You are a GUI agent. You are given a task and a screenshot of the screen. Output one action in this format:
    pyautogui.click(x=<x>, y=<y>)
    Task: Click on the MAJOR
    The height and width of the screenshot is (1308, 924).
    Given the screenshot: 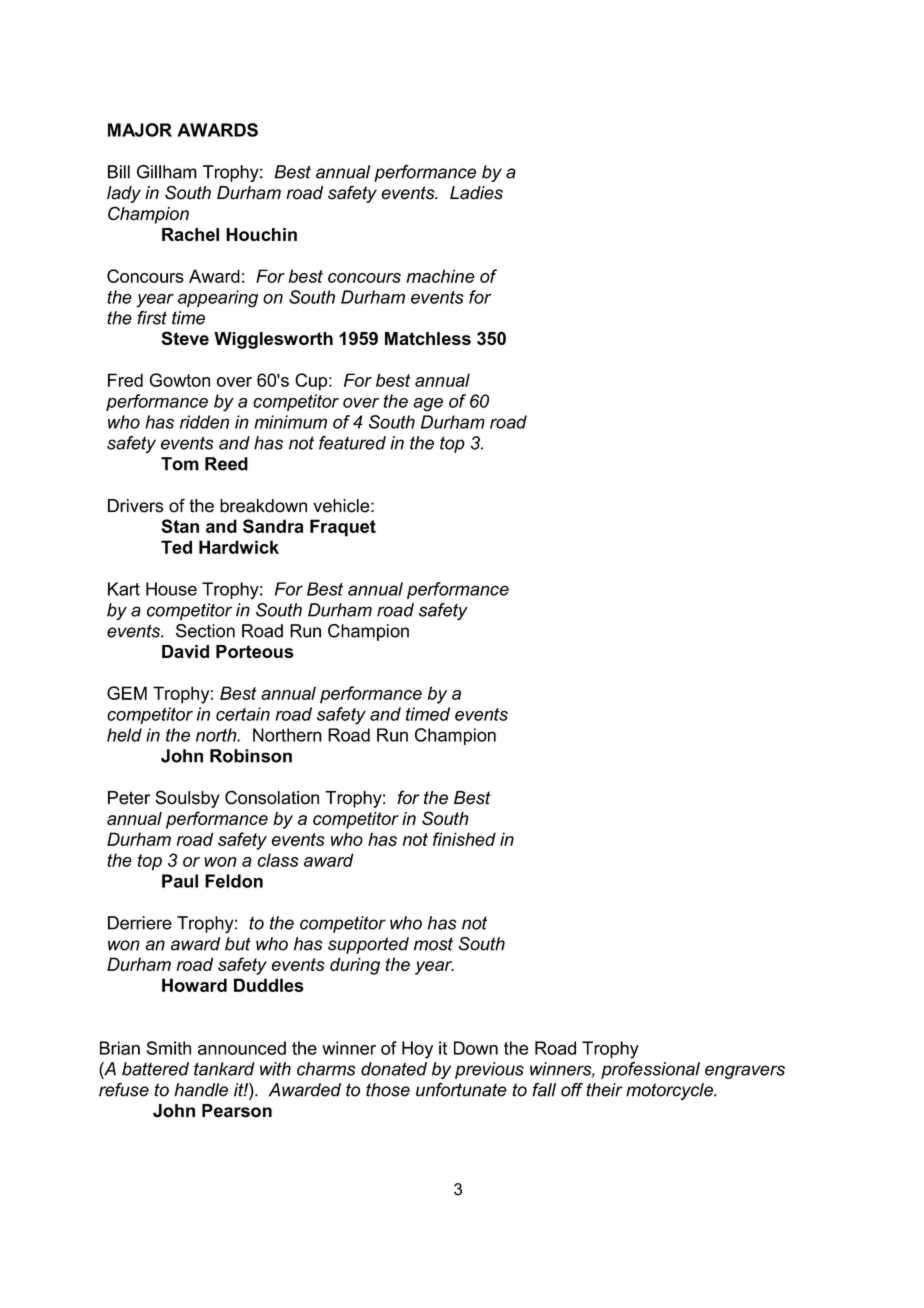 What is the action you would take?
    pyautogui.click(x=140, y=130)
